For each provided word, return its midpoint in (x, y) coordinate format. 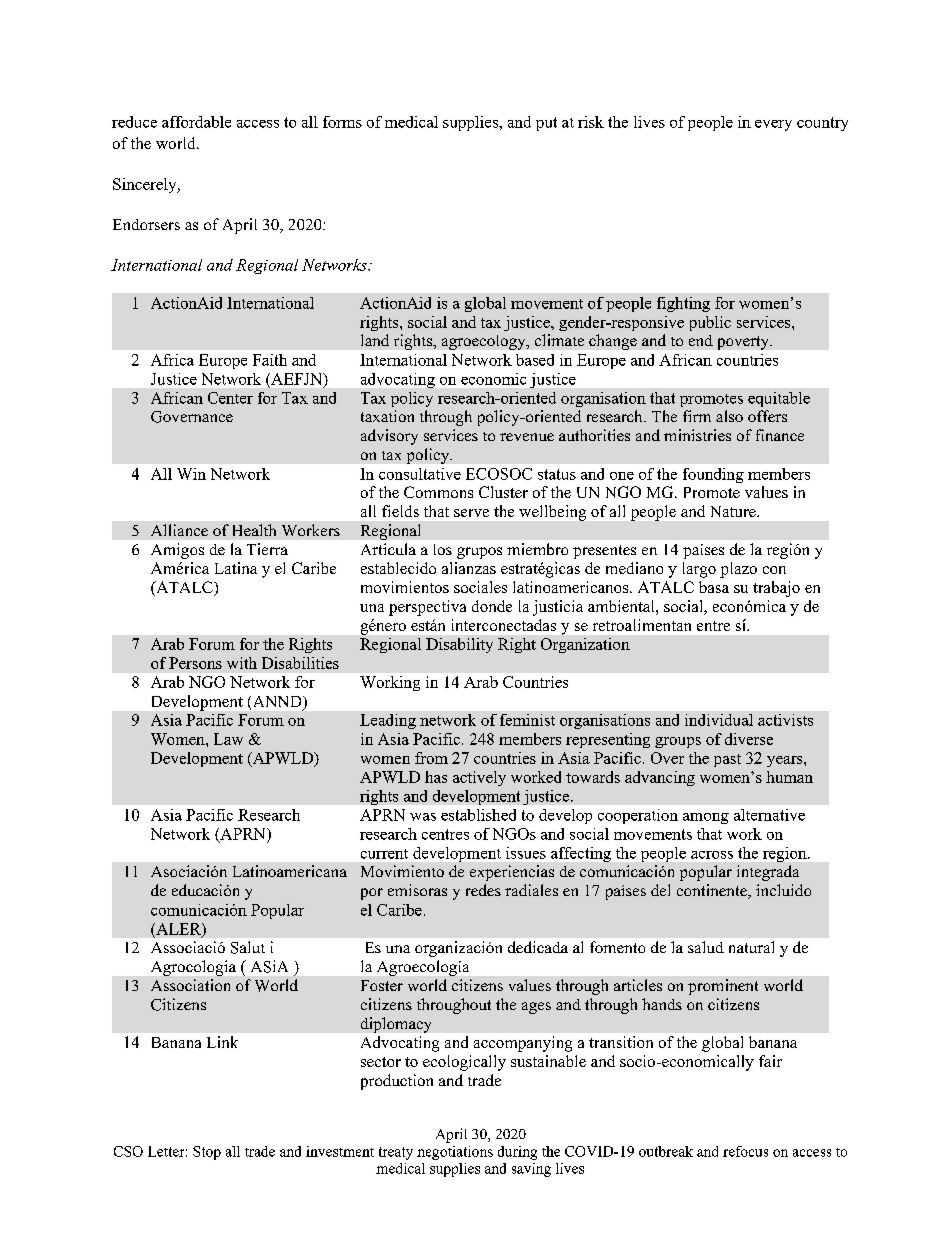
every (773, 125)
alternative (769, 815)
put (546, 124)
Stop (207, 1153)
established (478, 815)
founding (713, 475)
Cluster (503, 492)
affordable (196, 122)
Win (191, 474)
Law (228, 739)
